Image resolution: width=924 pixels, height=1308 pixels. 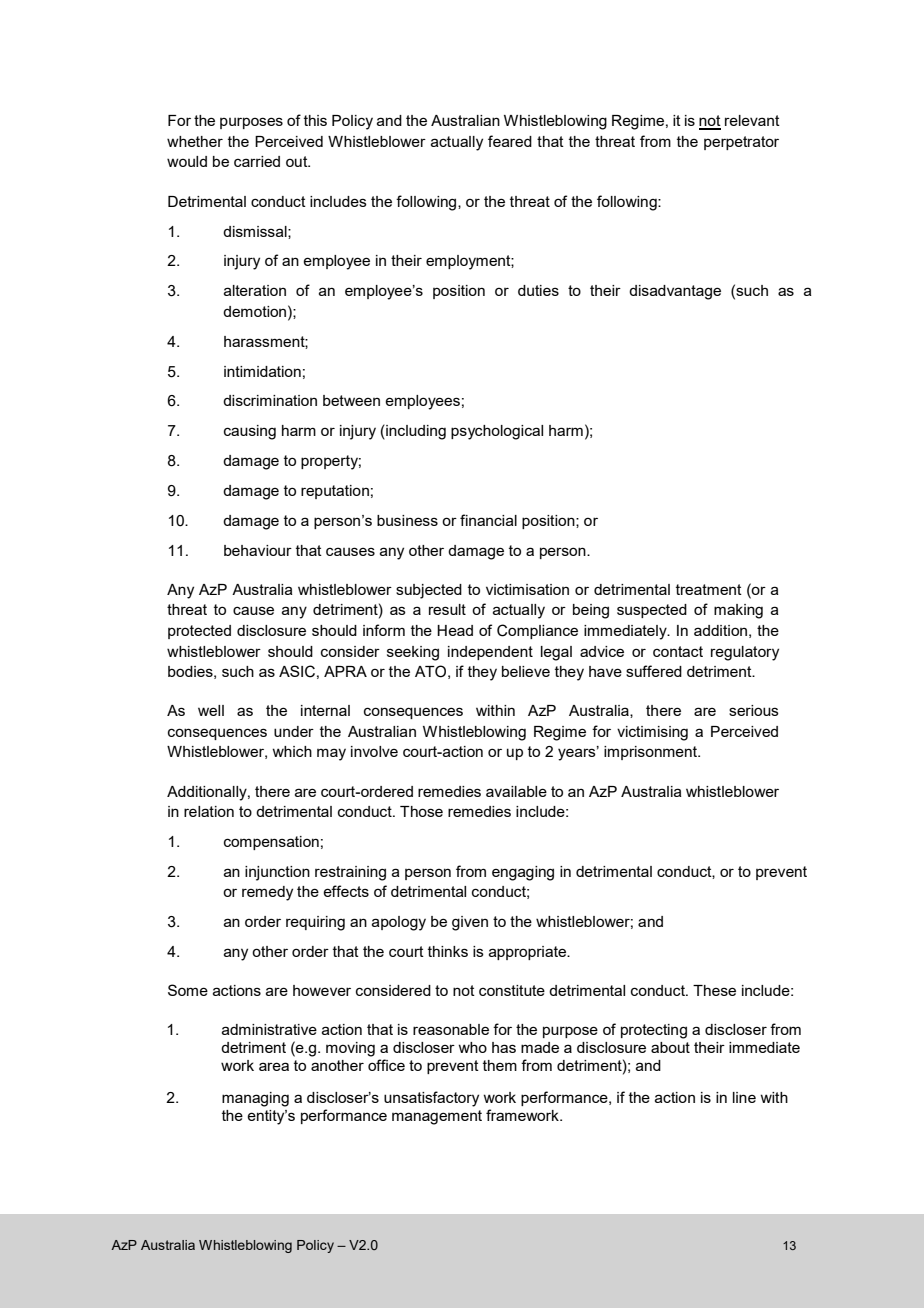 I want to click on about, so click(x=670, y=1047).
